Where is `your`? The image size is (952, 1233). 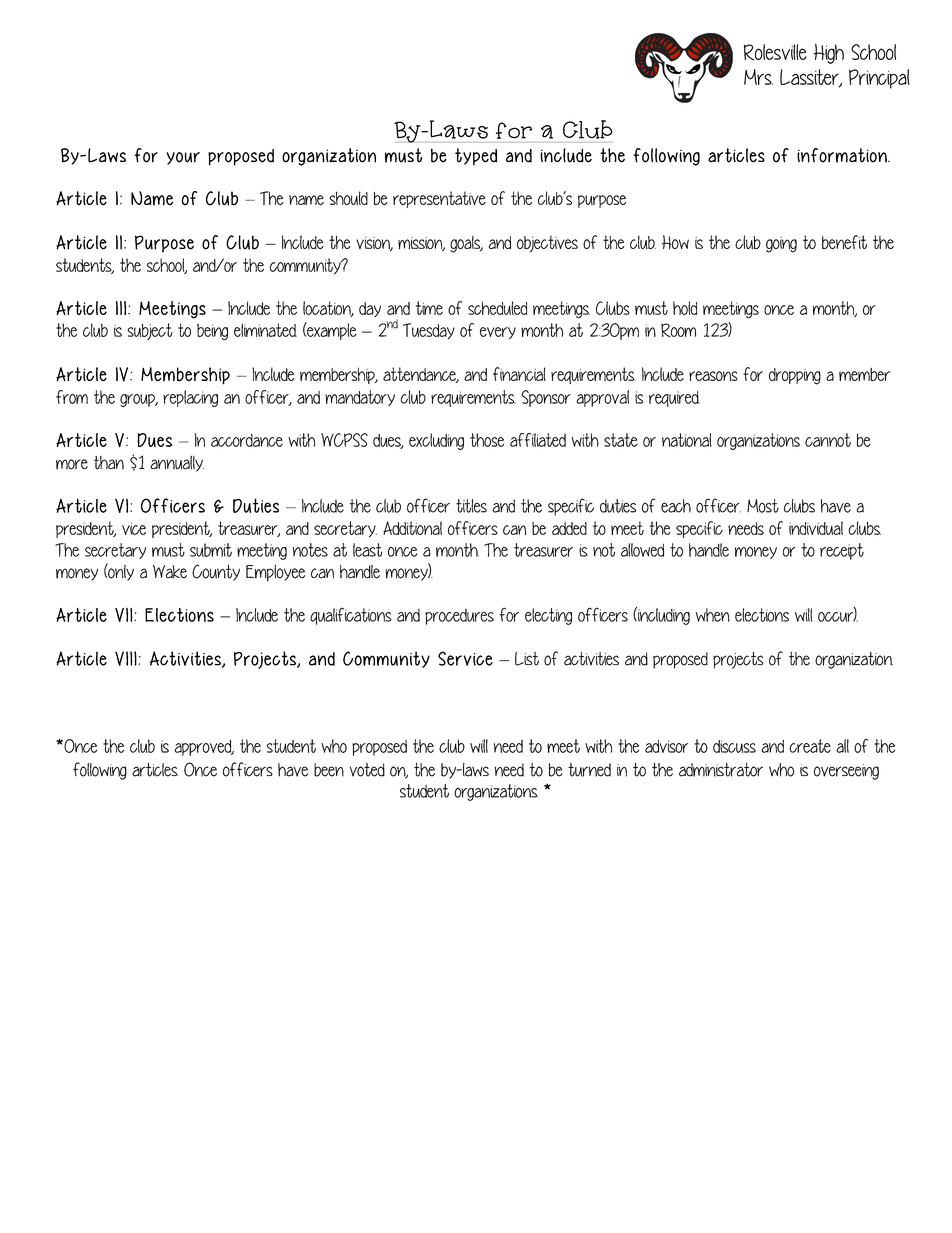 your is located at coordinates (183, 158).
